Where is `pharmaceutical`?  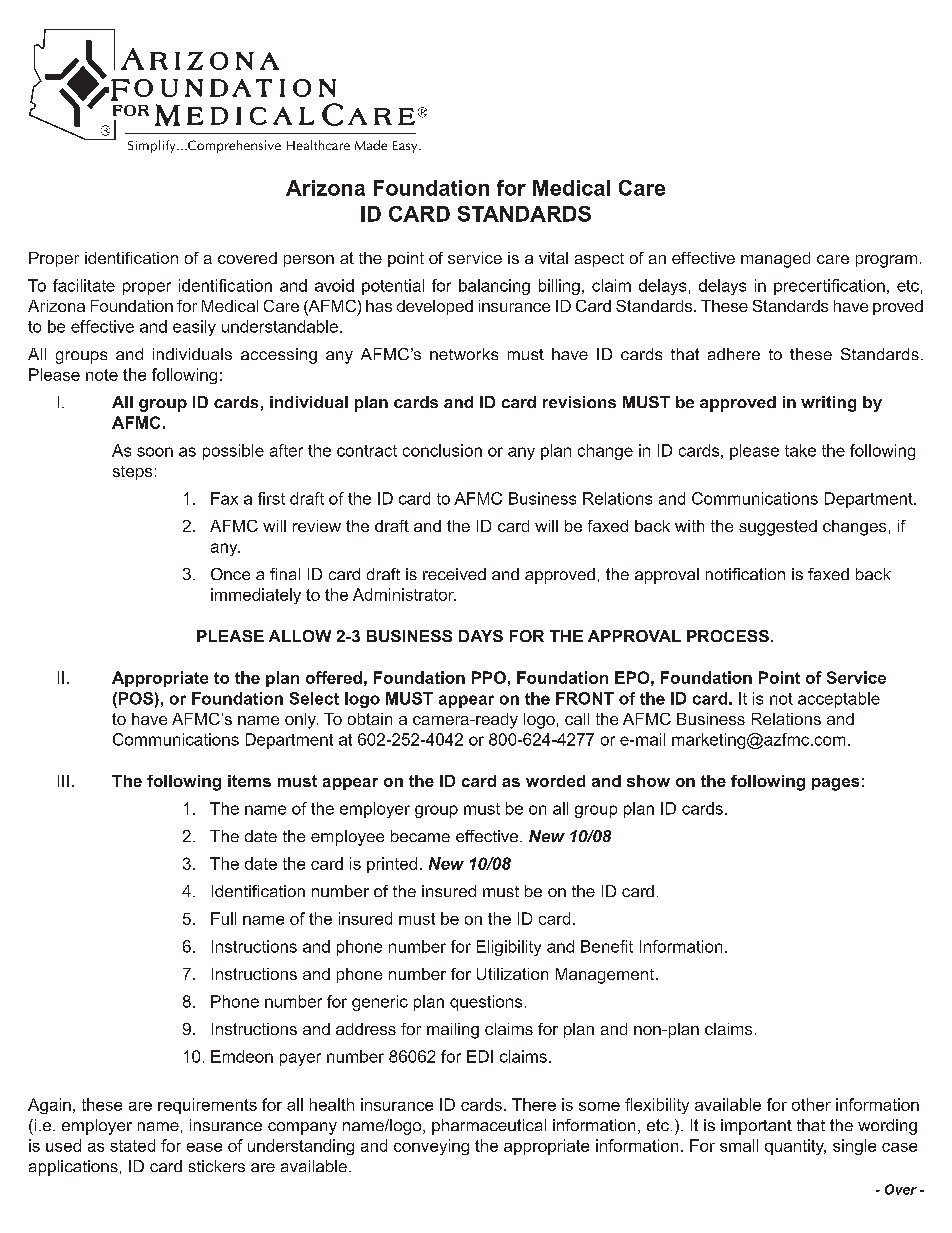
pharmaceutical is located at coordinates (489, 1127).
